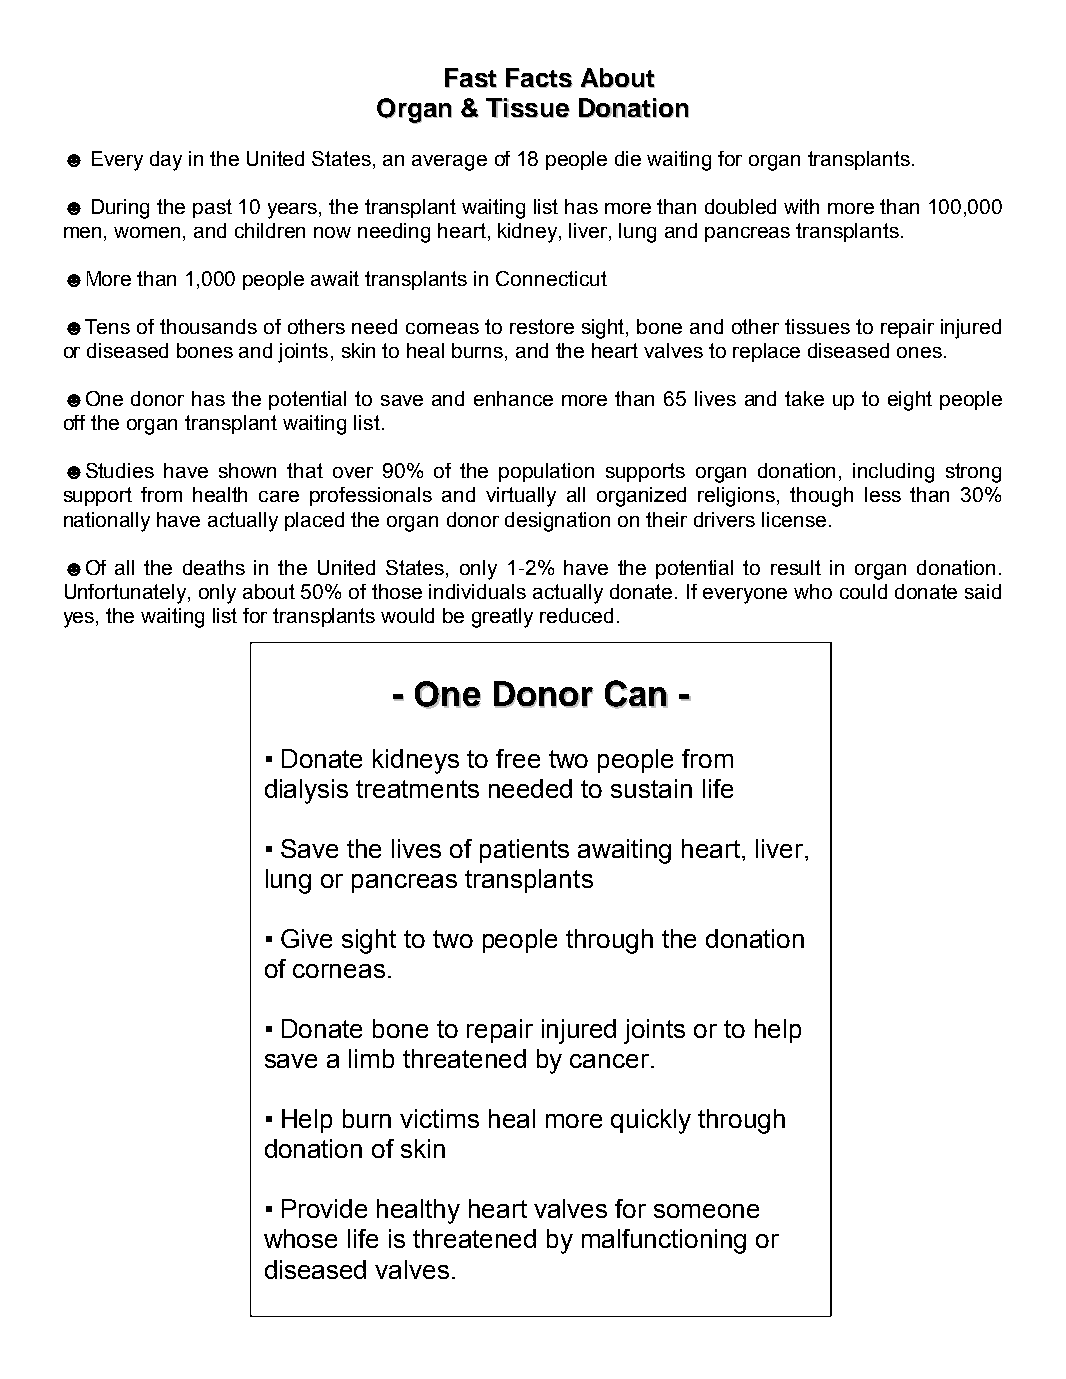 The image size is (1066, 1379). I want to click on Give, so click(306, 938).
